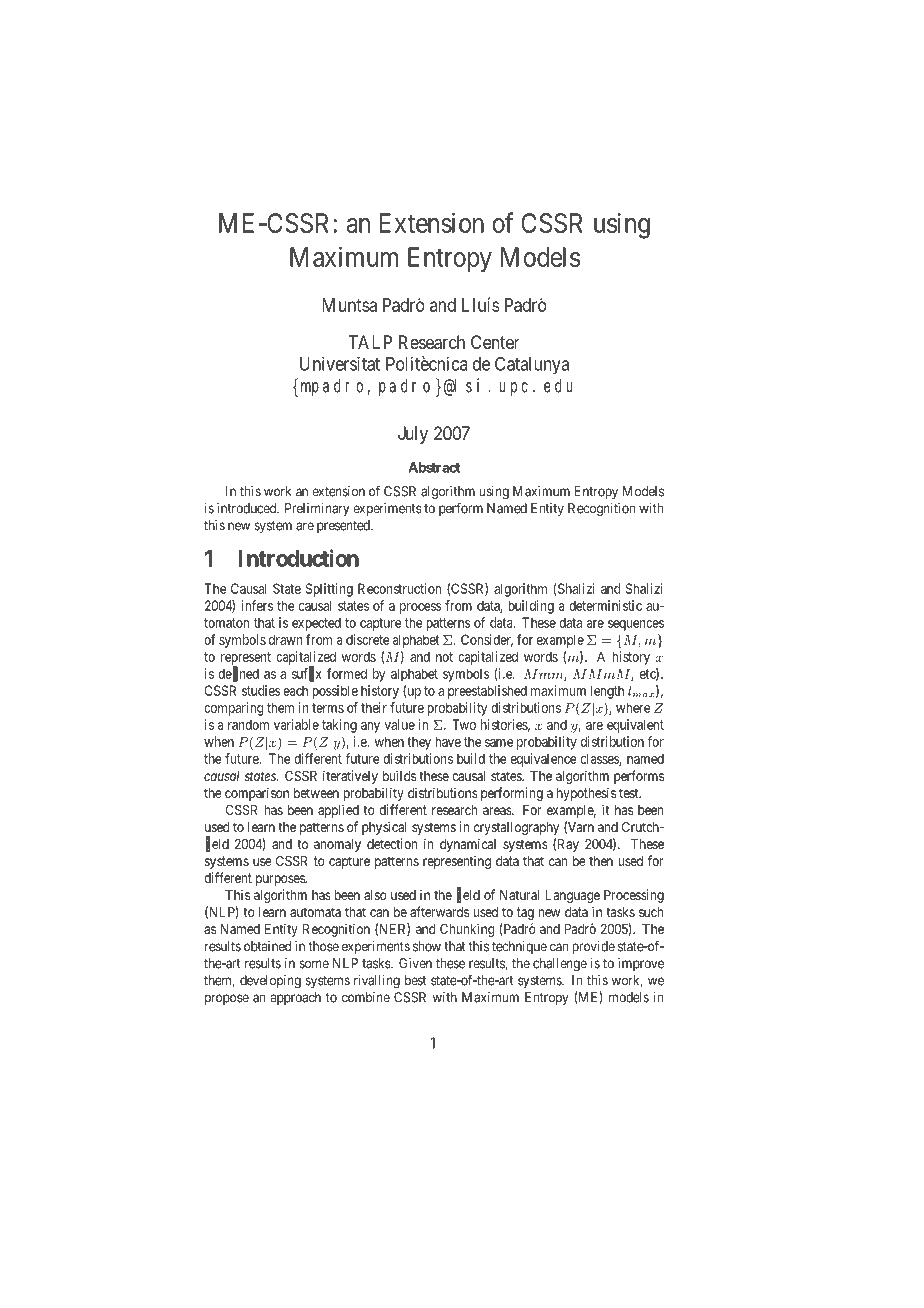 The width and height of the screenshot is (924, 1308). What do you see at coordinates (299, 558) in the screenshot?
I see `Introduction` at bounding box center [299, 558].
